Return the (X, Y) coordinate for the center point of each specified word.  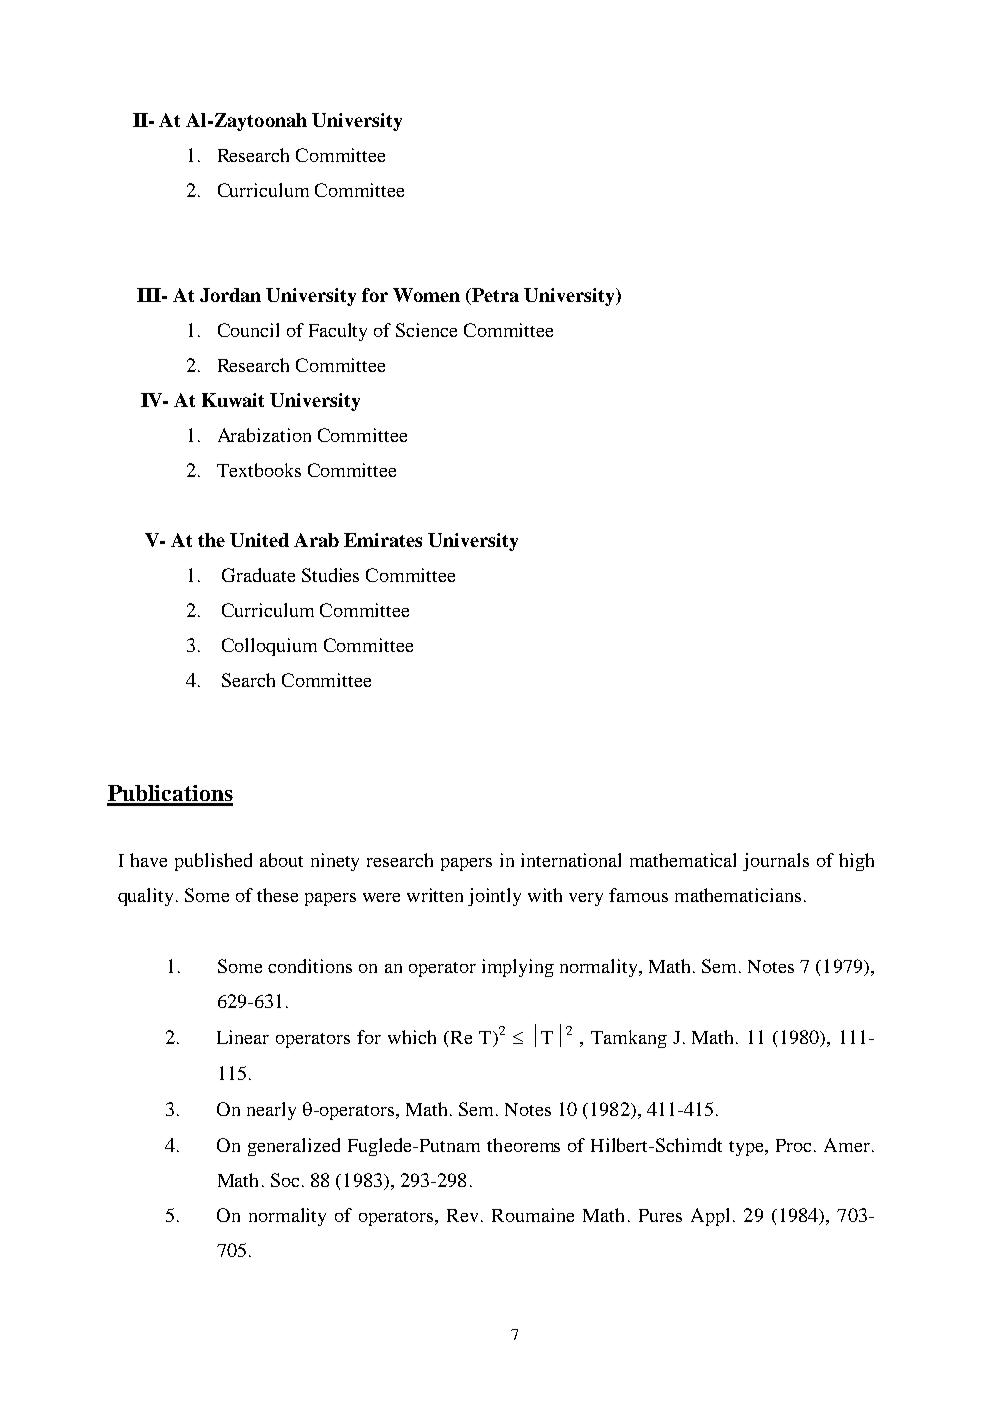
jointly (494, 897)
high (856, 862)
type (747, 1148)
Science (426, 330)
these (277, 895)
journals (776, 862)
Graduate (258, 575)
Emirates (383, 540)
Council (248, 330)
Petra (495, 295)
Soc (285, 1180)
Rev (464, 1215)
